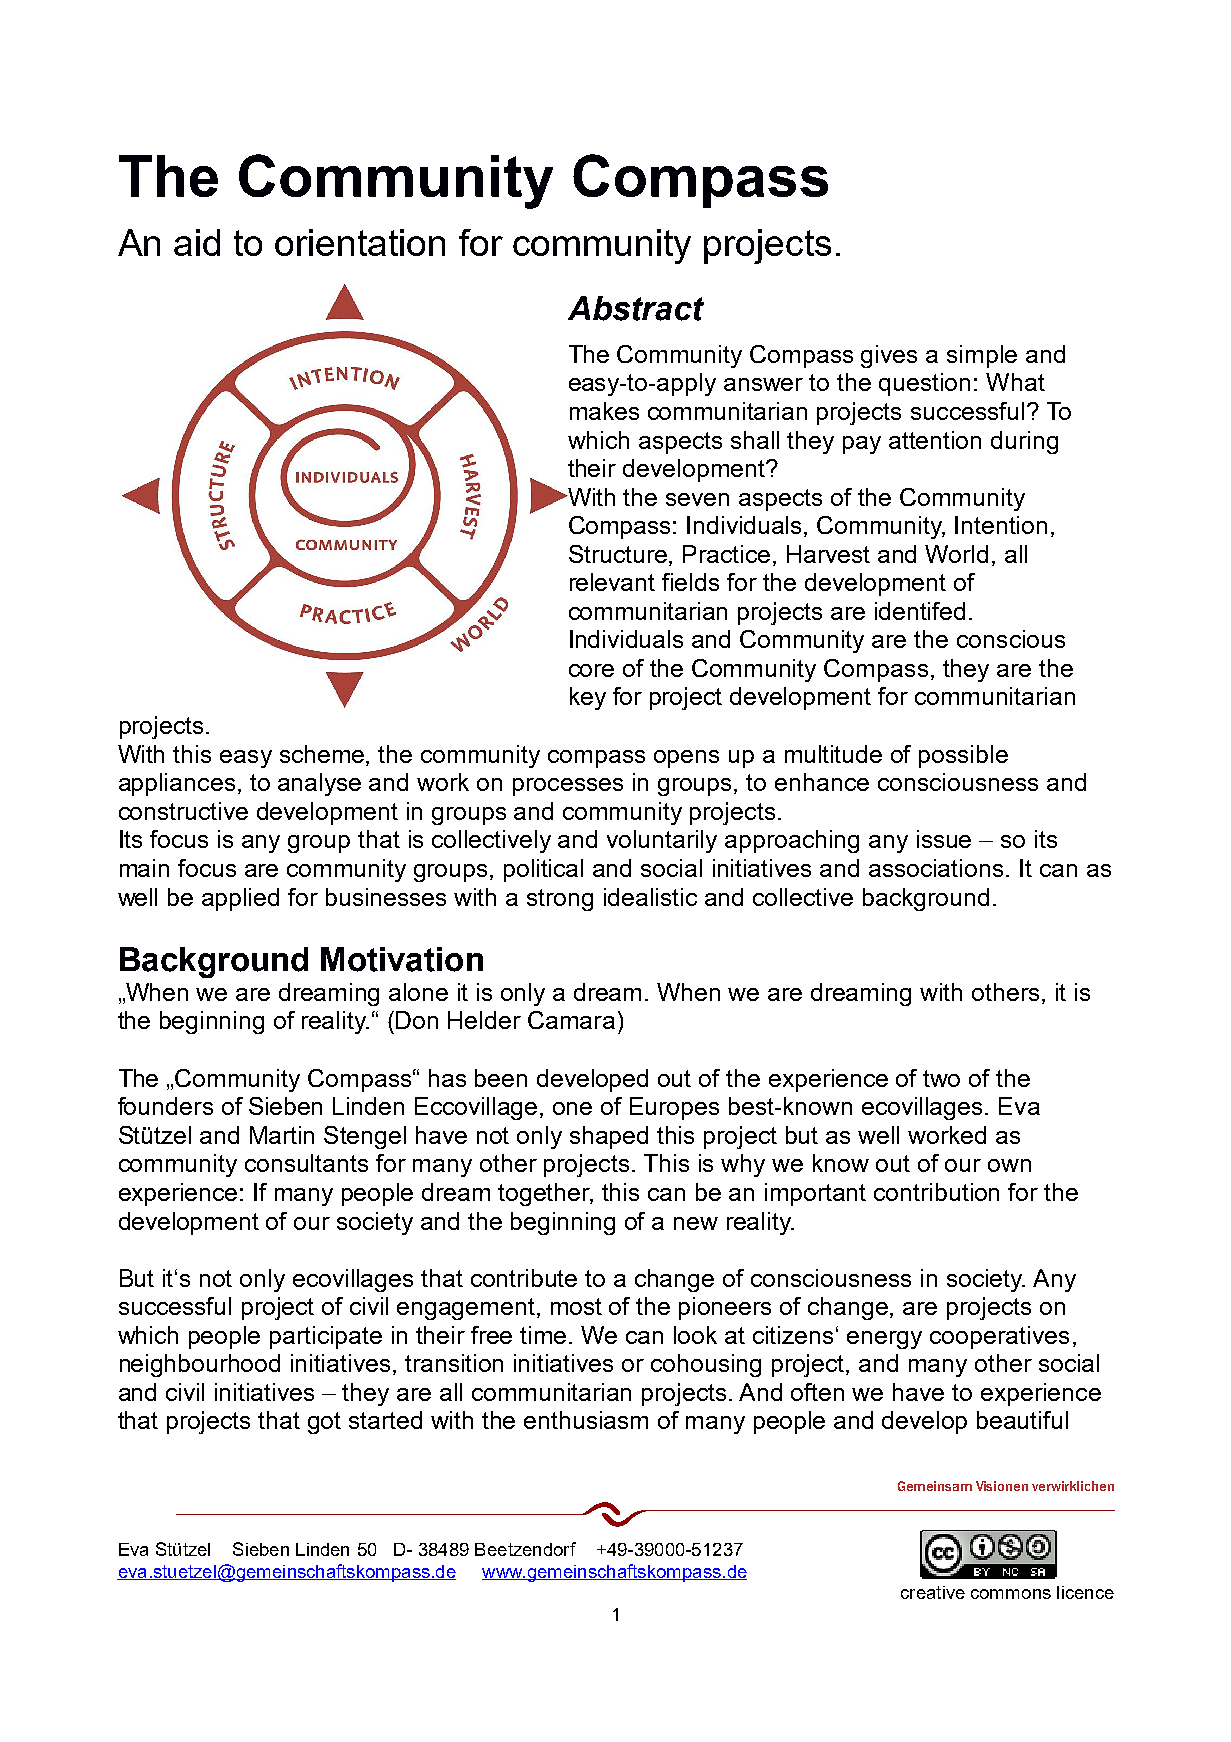 Image resolution: width=1231 pixels, height=1742 pixels. What do you see at coordinates (319, 784) in the image?
I see `analyse` at bounding box center [319, 784].
